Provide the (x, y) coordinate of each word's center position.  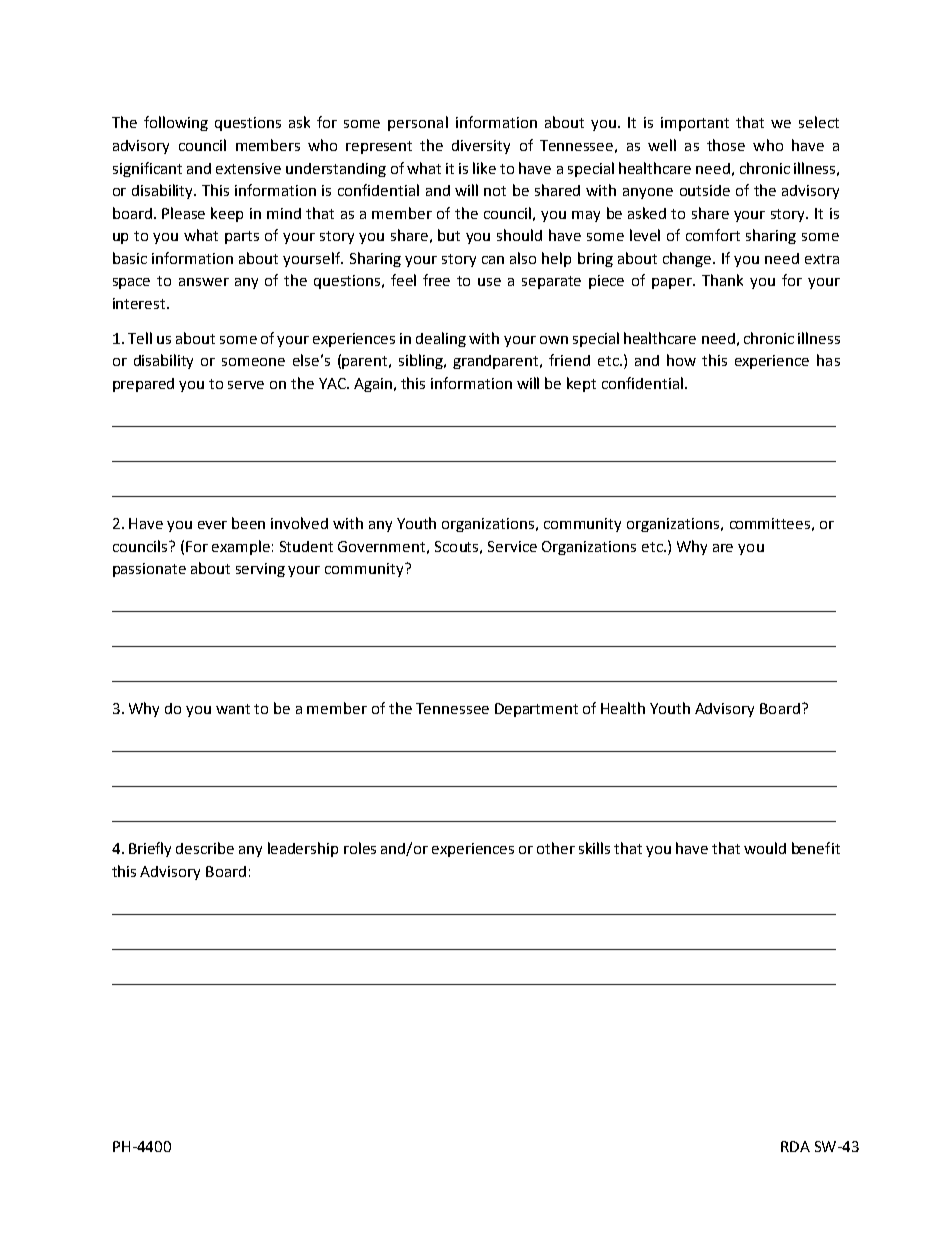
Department (536, 710)
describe (205, 848)
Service (512, 546)
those (726, 145)
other (556, 848)
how (681, 360)
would (765, 848)
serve (246, 385)
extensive (248, 168)
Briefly (150, 849)
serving (260, 570)
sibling (422, 361)
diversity (481, 147)
